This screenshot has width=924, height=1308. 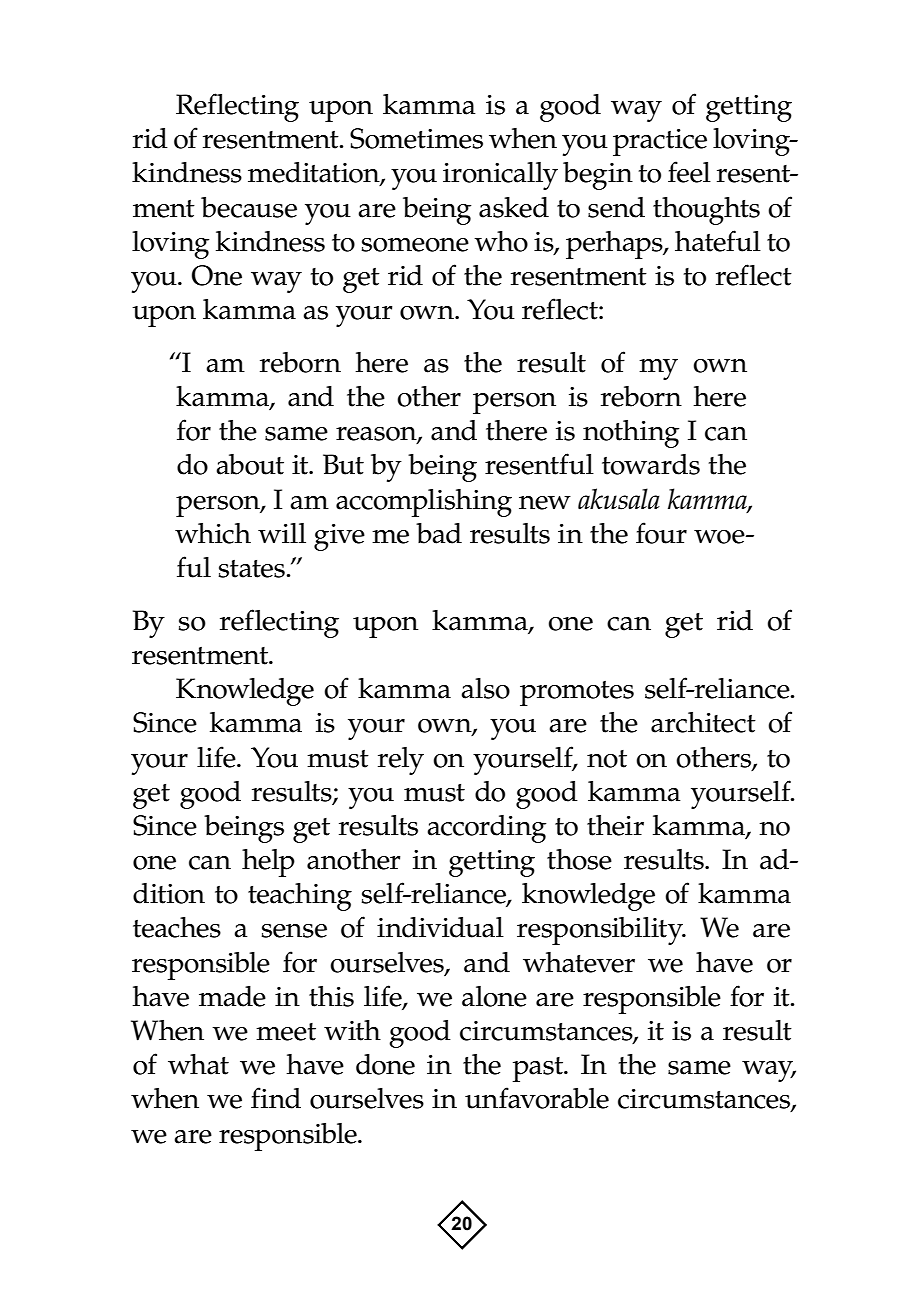 What do you see at coordinates (660, 142) in the screenshot?
I see `practice` at bounding box center [660, 142].
